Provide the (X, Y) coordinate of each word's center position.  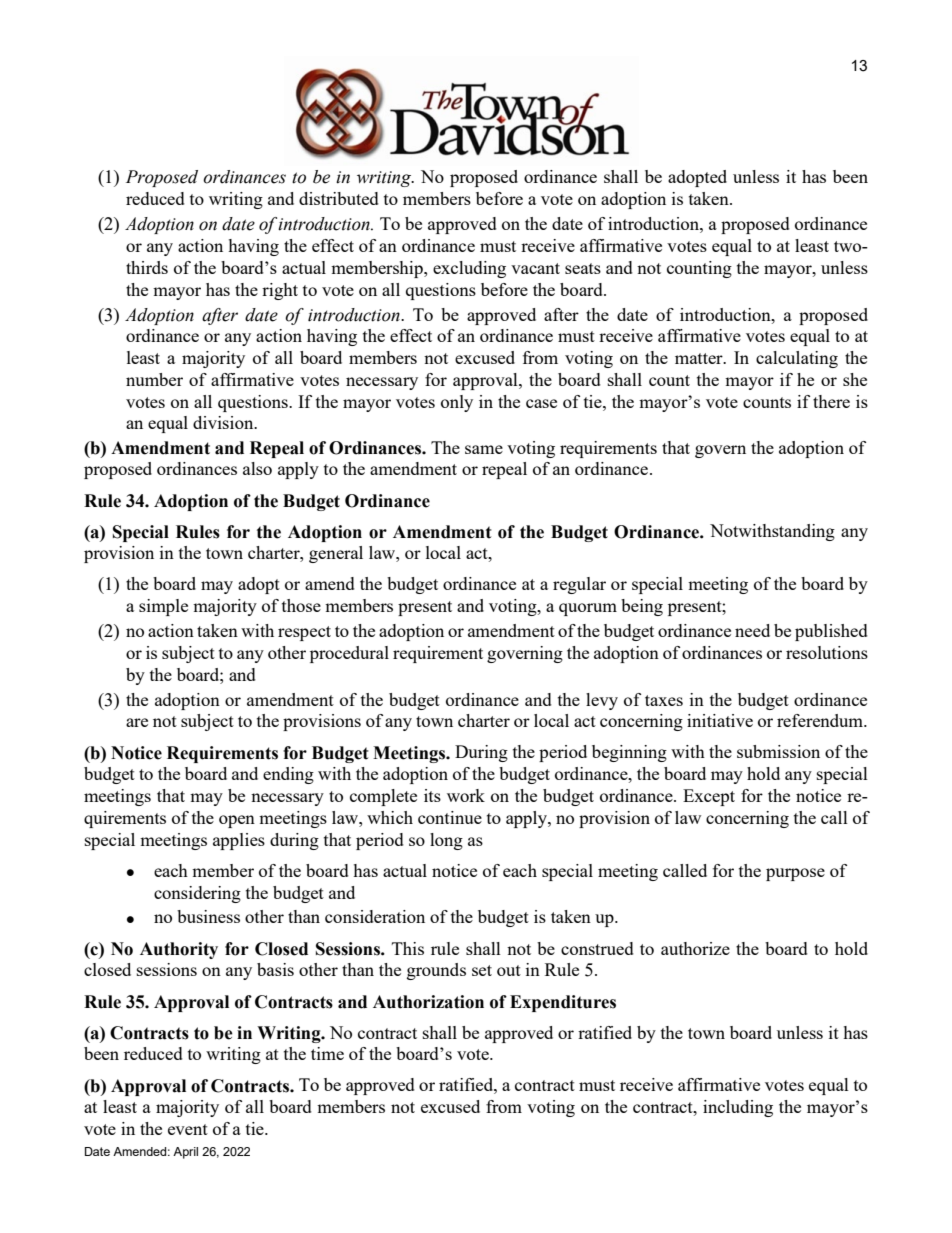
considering (197, 894)
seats (583, 268)
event (188, 1129)
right (280, 291)
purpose (795, 874)
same (484, 449)
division (224, 422)
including (738, 1108)
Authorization (428, 1002)
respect (304, 633)
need (752, 630)
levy (602, 701)
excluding (469, 269)
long (446, 841)
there (831, 401)
